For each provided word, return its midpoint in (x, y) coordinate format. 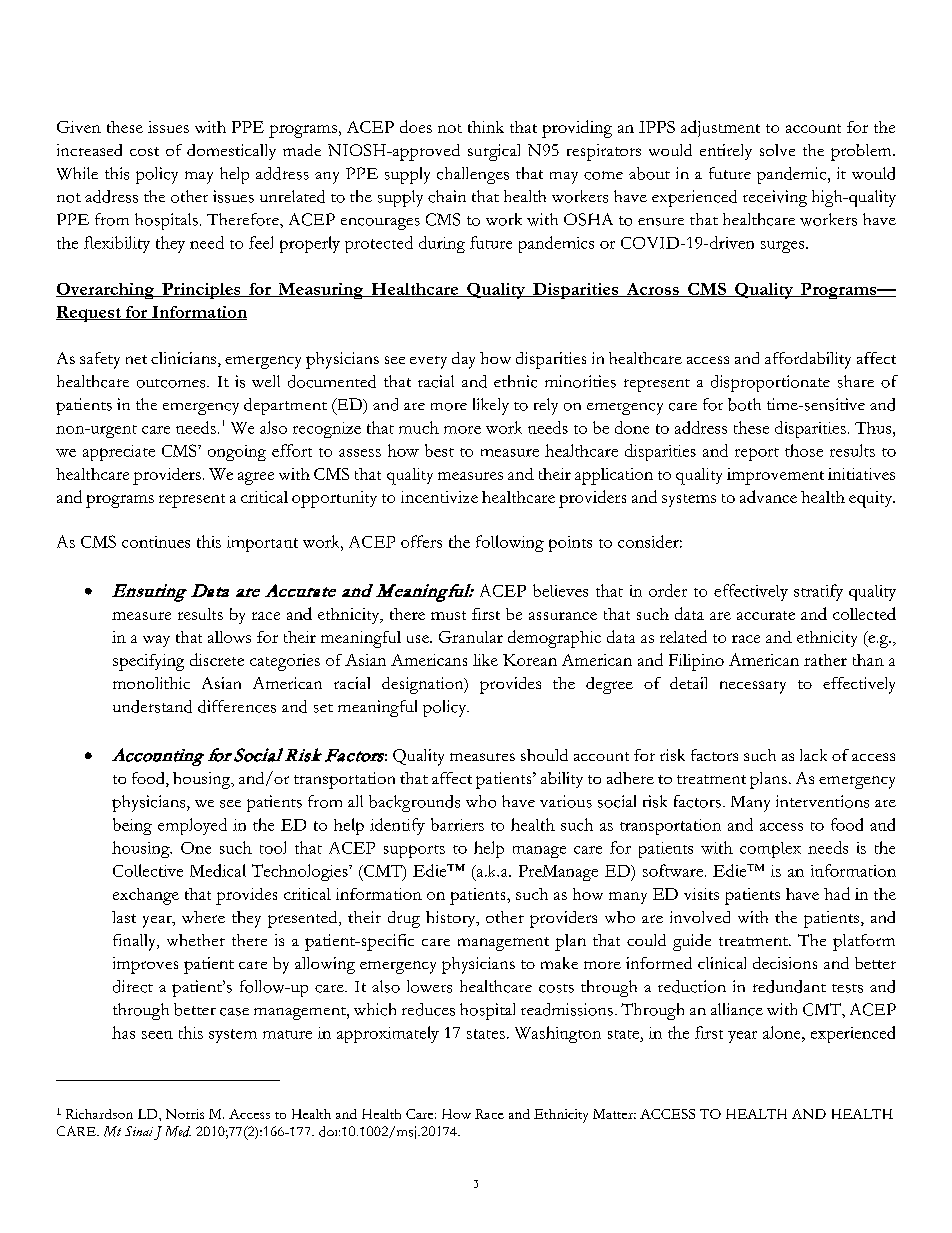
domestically (231, 152)
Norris (185, 1114)
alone (783, 1032)
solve (777, 150)
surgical (494, 152)
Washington (558, 1034)
